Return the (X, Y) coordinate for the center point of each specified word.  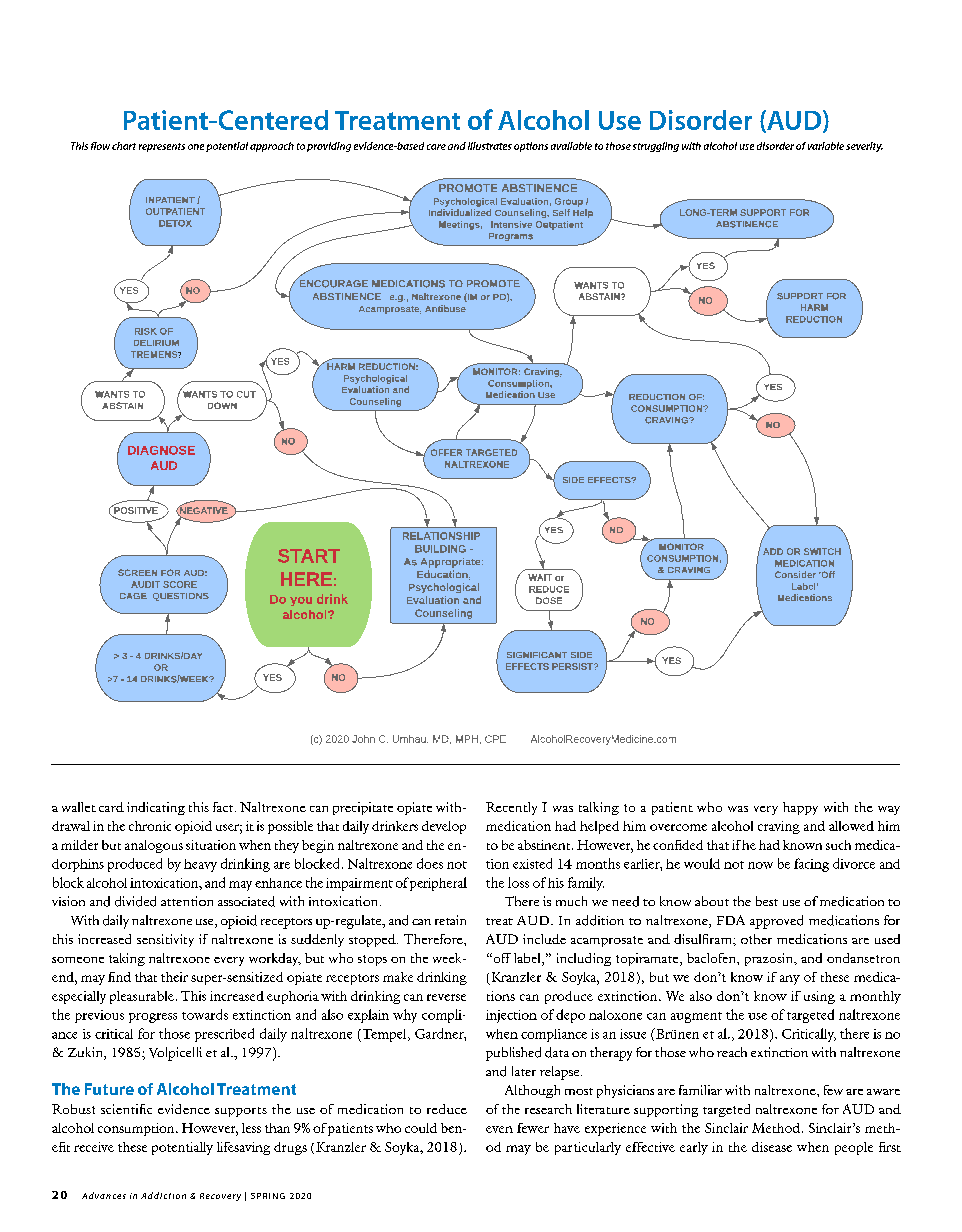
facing (811, 865)
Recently (511, 808)
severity (864, 147)
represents (162, 147)
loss (518, 882)
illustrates (490, 146)
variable (826, 146)
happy (800, 808)
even (499, 1129)
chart (124, 146)
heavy (200, 865)
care (436, 147)
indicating (156, 808)
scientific (126, 1109)
